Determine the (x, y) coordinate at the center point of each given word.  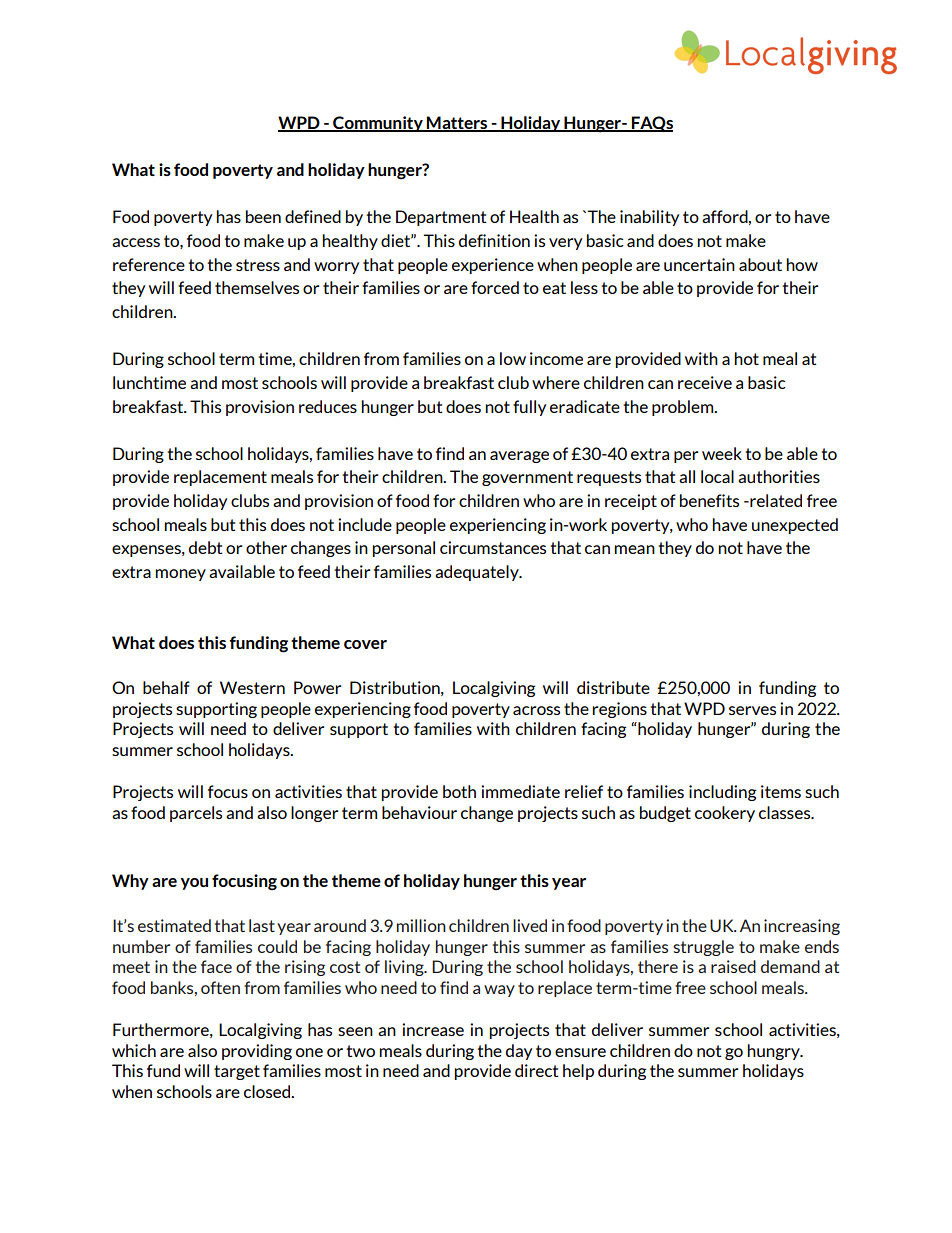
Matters (457, 123)
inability (649, 218)
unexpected (795, 526)
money (180, 575)
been (263, 216)
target (237, 1072)
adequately (478, 573)
